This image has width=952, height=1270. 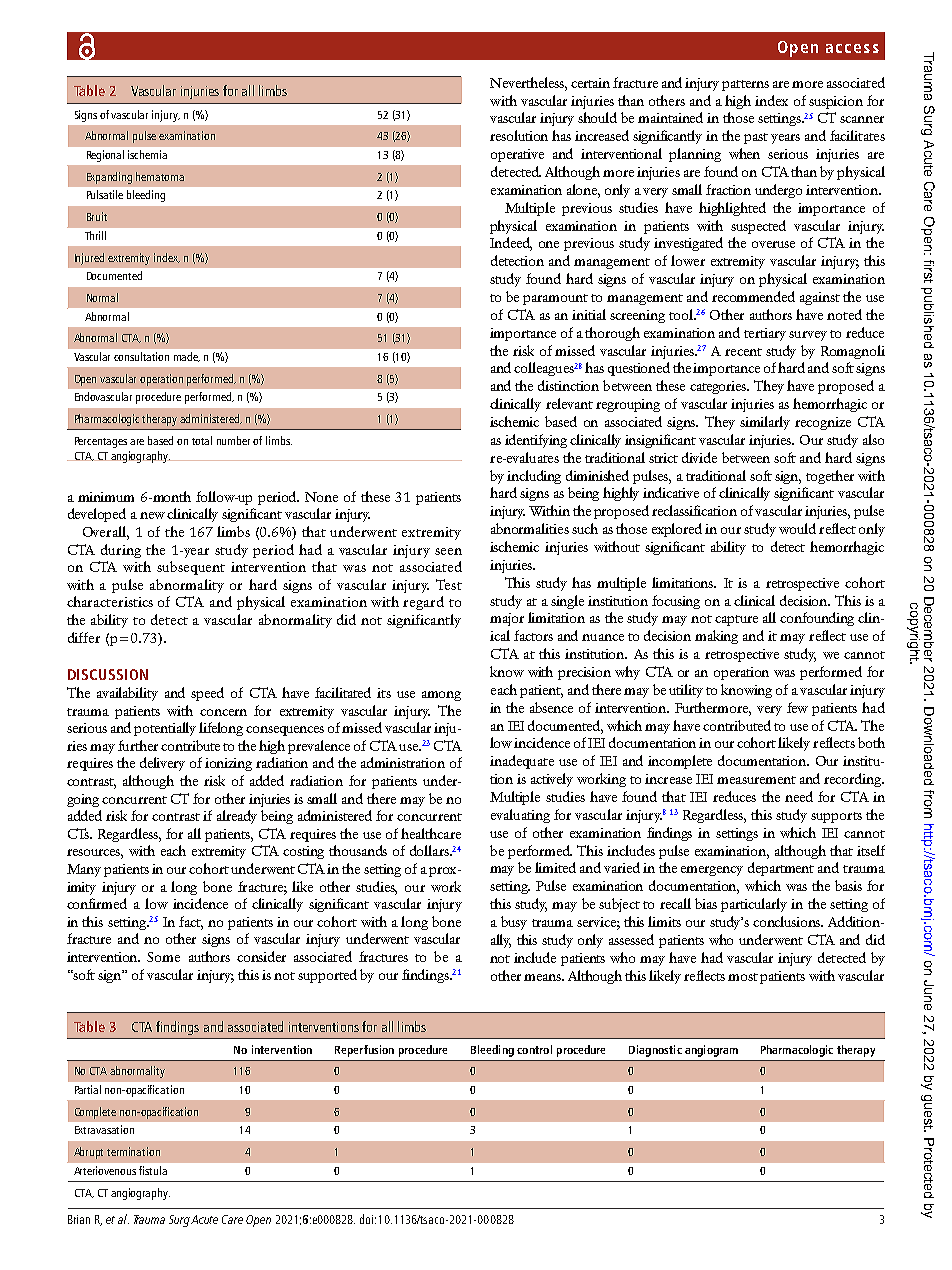 I want to click on few, so click(x=797, y=707).
